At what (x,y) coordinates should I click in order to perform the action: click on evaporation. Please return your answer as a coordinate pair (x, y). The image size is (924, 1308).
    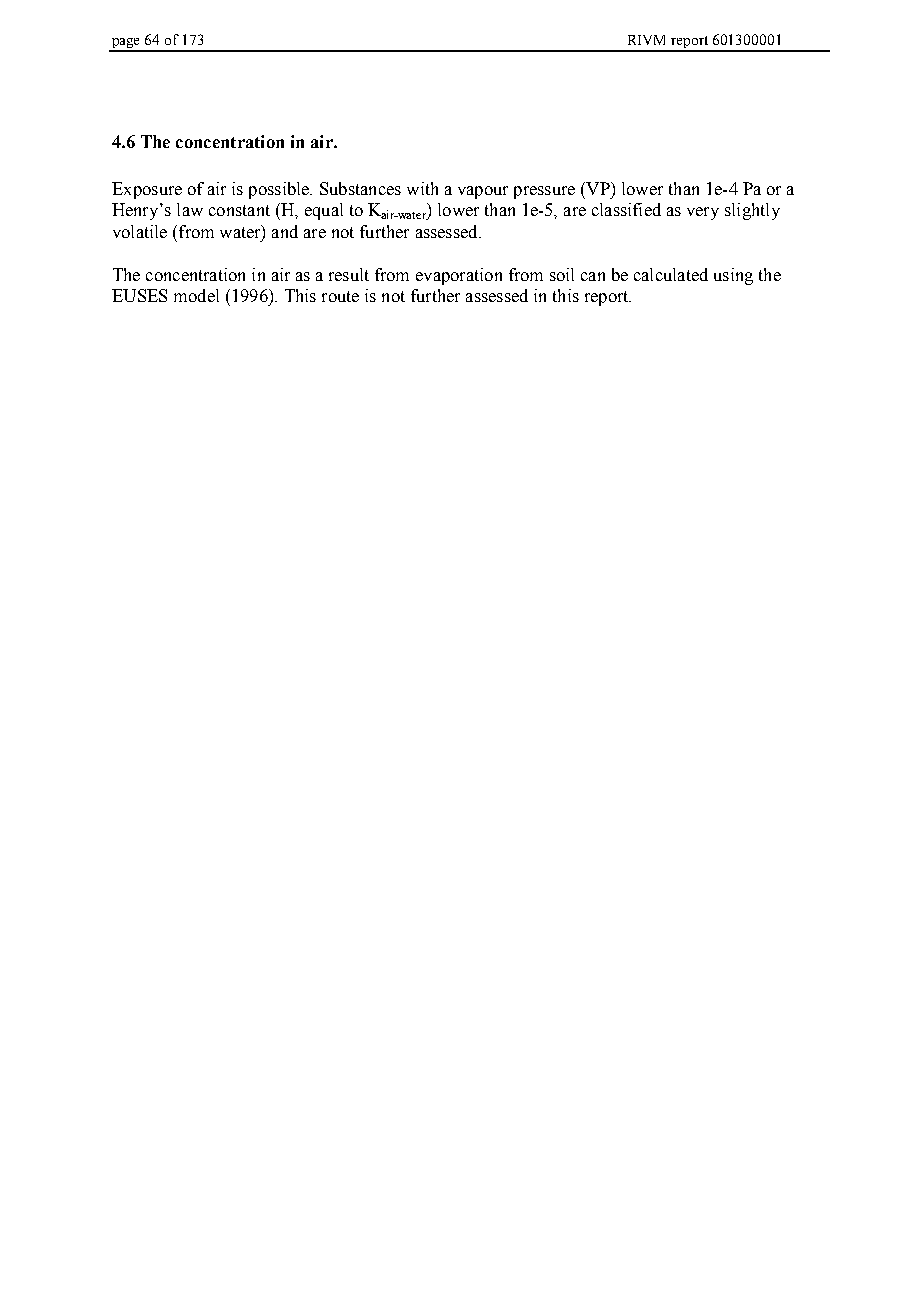
    Looking at the image, I should click on (459, 276).
